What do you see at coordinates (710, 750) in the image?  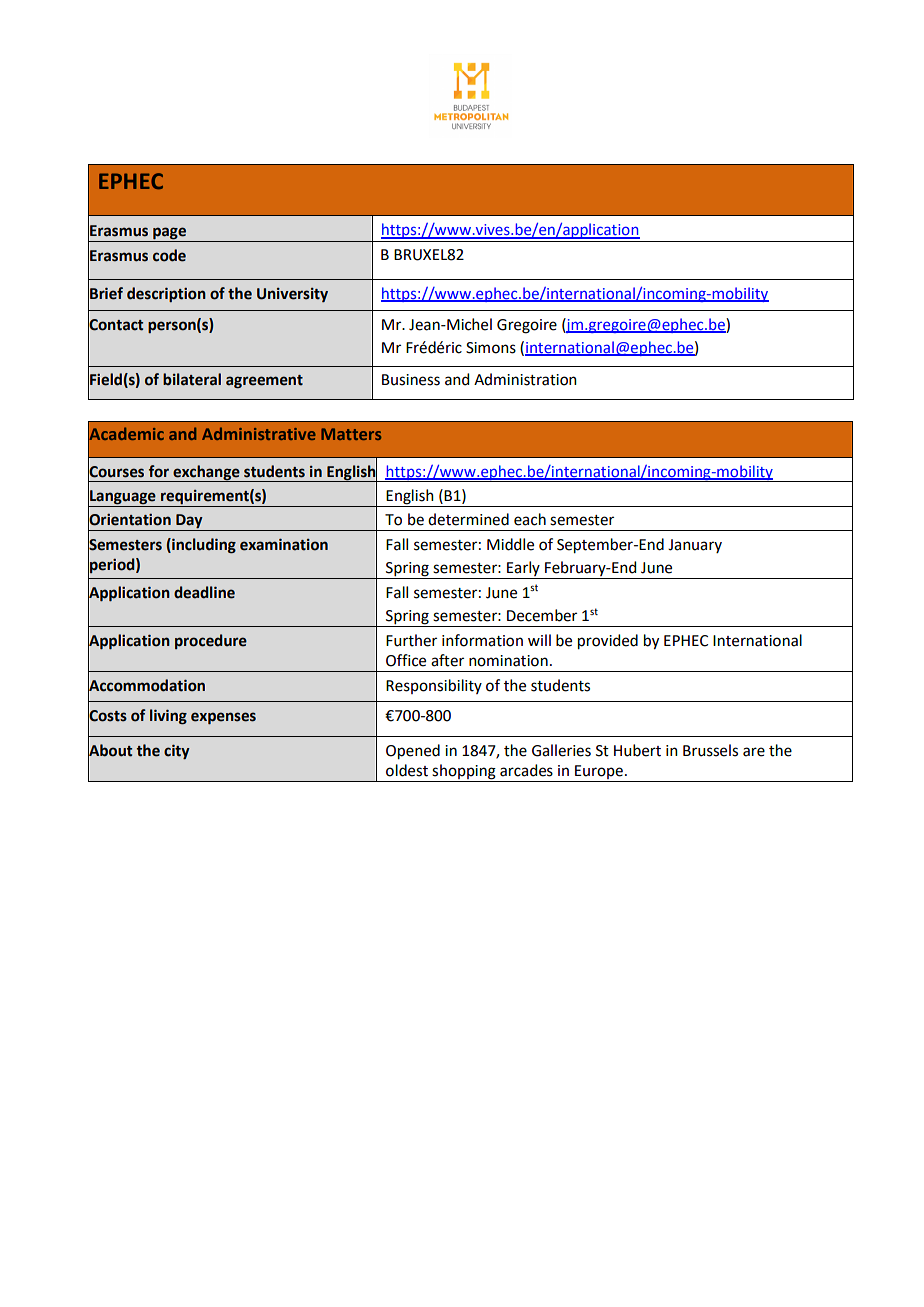 I see `Brussels` at bounding box center [710, 750].
